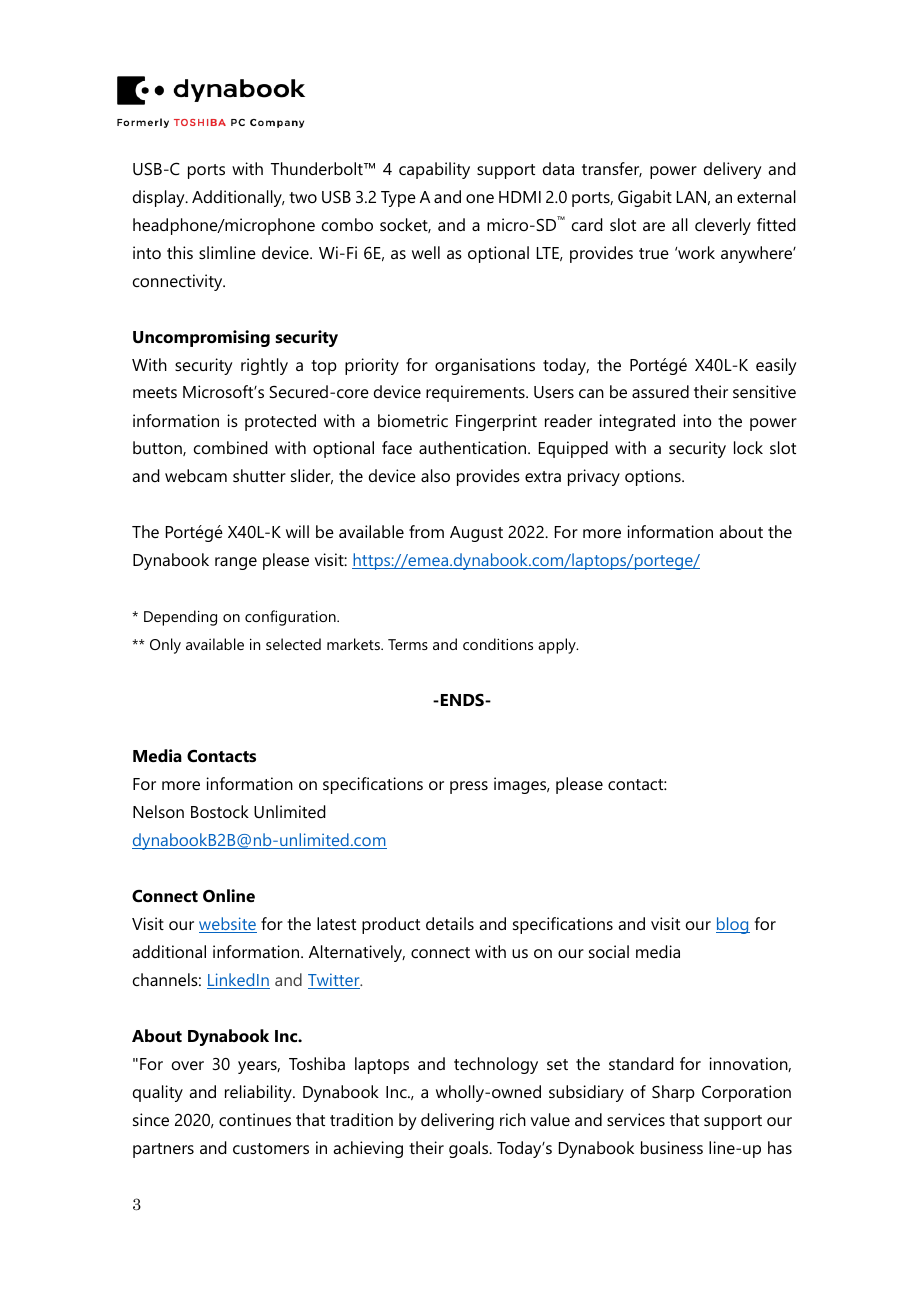 Image resolution: width=924 pixels, height=1308 pixels. Describe the element at coordinates (723, 226) in the screenshot. I see `cleverly` at that location.
